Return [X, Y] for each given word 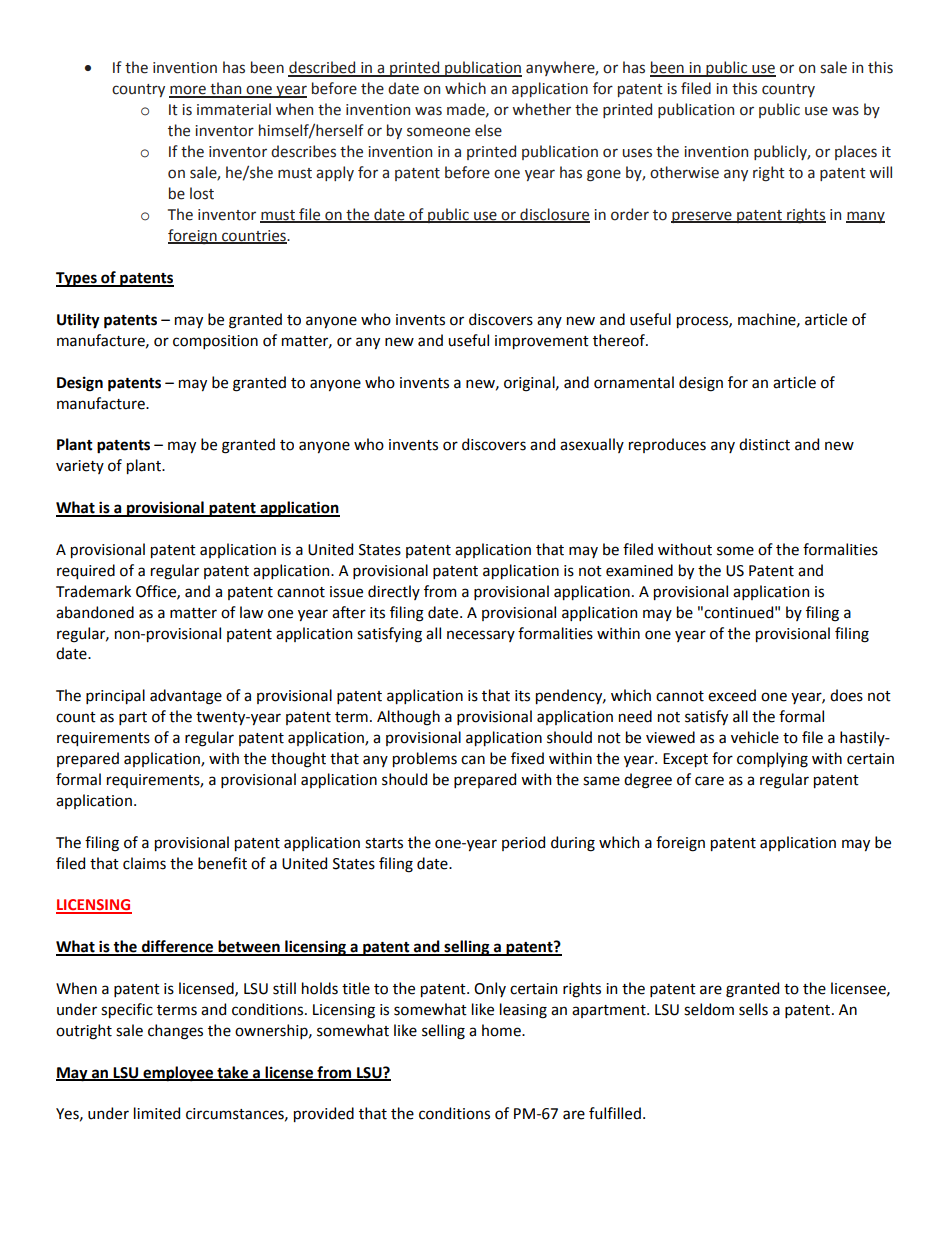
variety [80, 467]
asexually [592, 445]
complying [772, 760]
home [502, 1030]
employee [178, 1074]
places [856, 152]
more [188, 91]
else [488, 130]
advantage [186, 697]
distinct [764, 444]
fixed [527, 758]
